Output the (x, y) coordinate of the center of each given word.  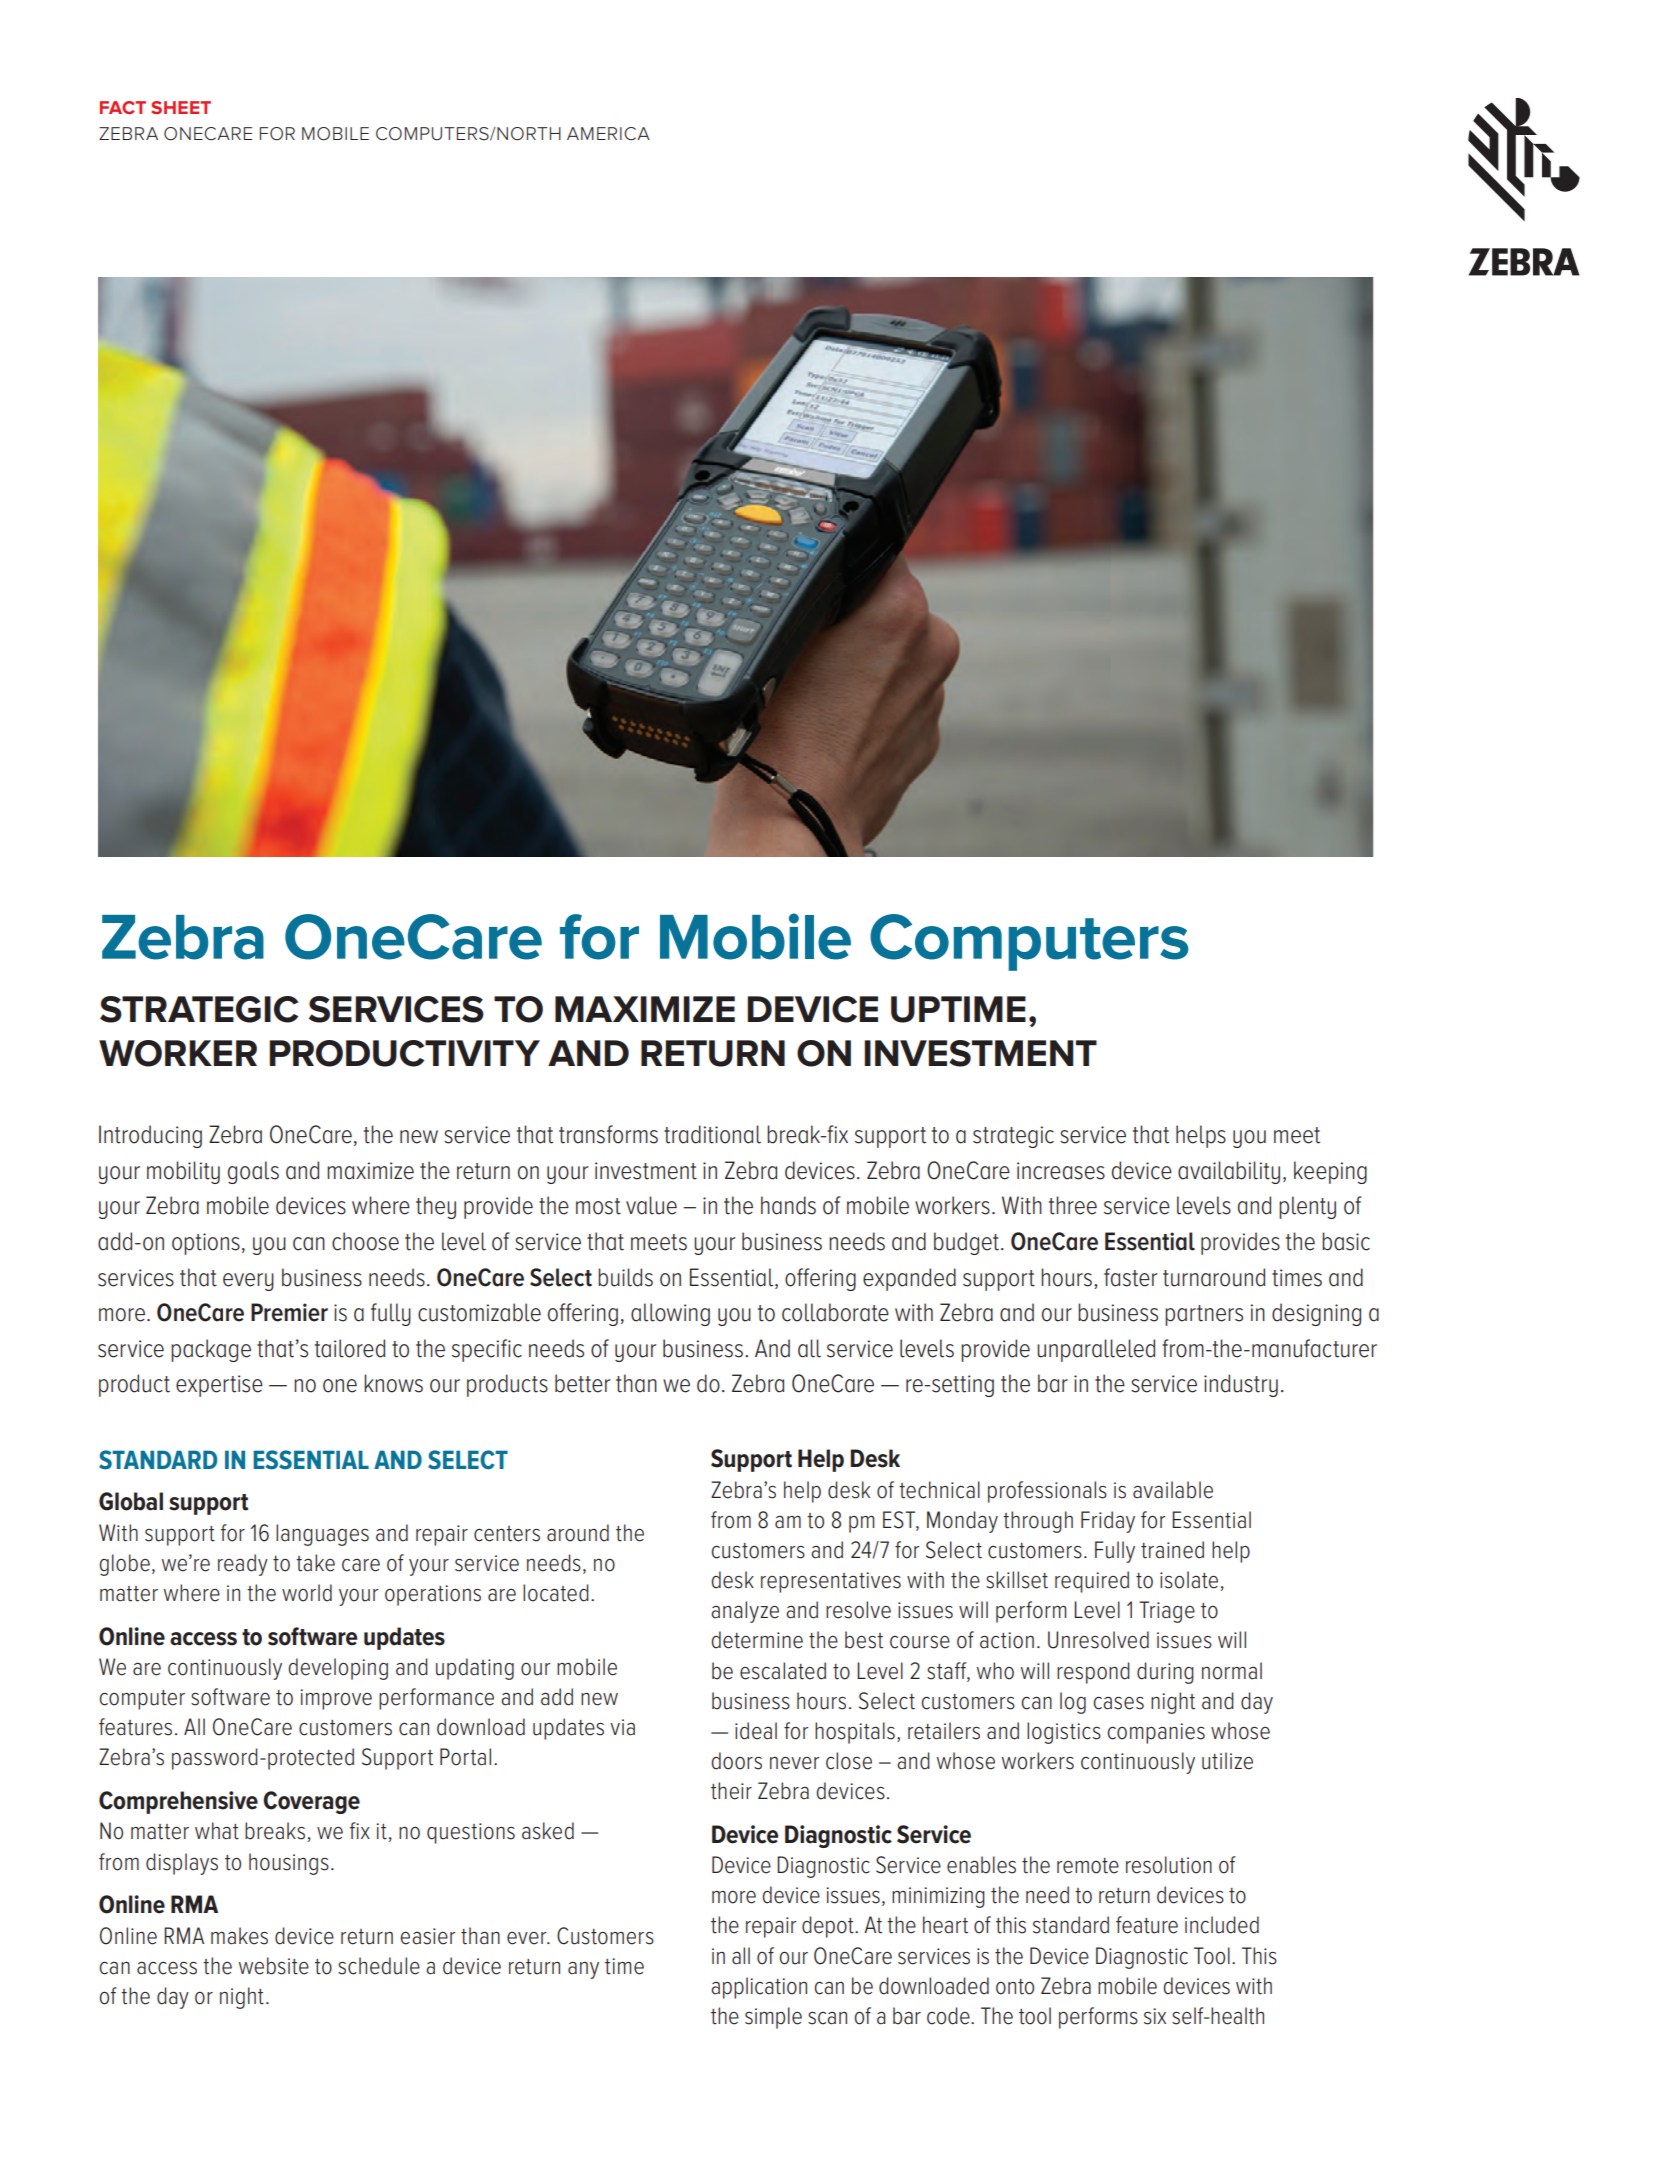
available (1173, 1490)
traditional (712, 1134)
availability (1229, 1172)
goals (253, 1172)
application (759, 1988)
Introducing (150, 1136)
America (608, 134)
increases (1061, 1171)
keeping (1330, 1172)
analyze (745, 1612)
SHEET (181, 107)
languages (322, 1535)
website (274, 1966)
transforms (608, 1134)
